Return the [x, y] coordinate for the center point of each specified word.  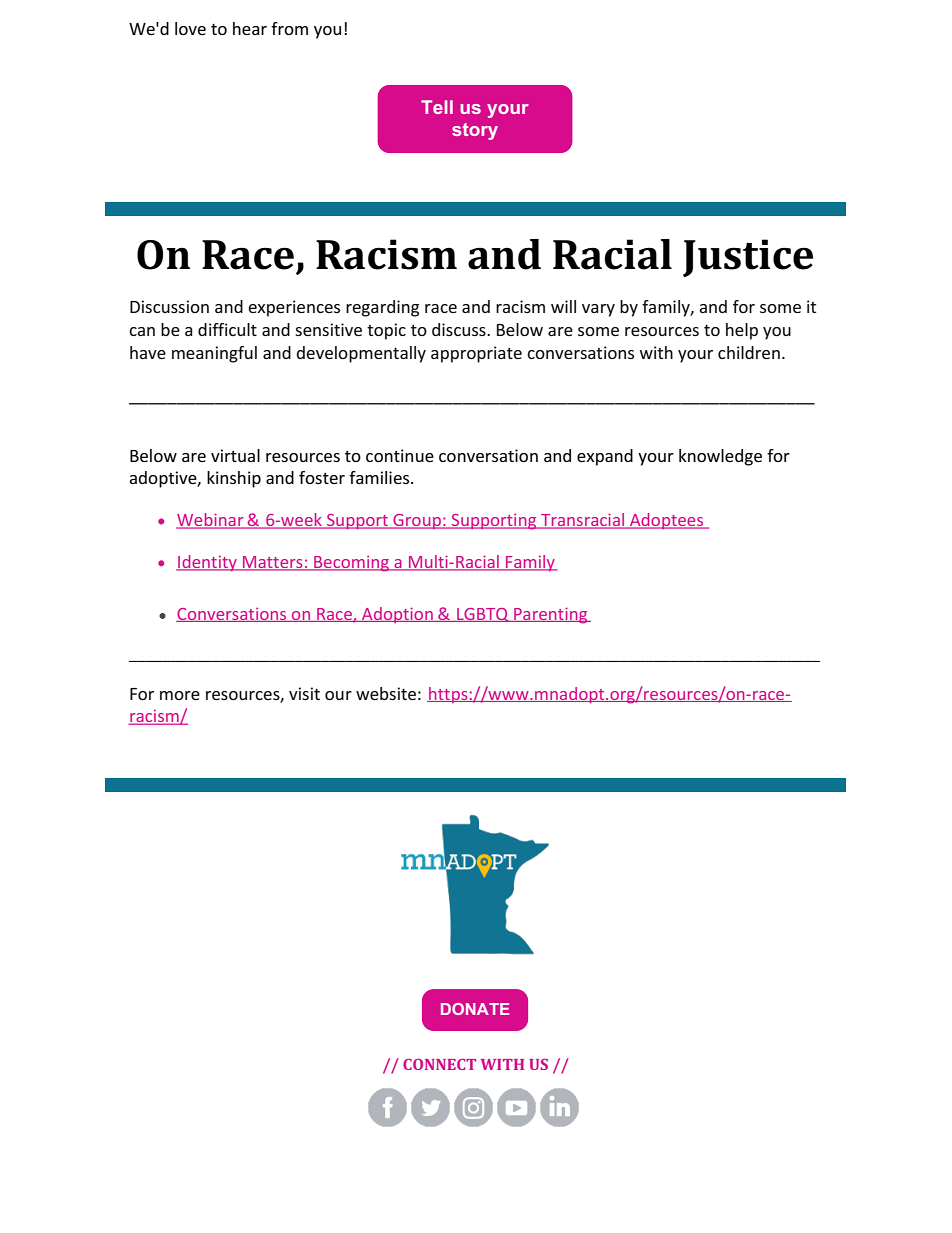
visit [304, 693]
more [180, 695]
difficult [227, 329]
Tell [437, 107]
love [190, 28]
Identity [207, 563]
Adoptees [667, 521]
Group [417, 521]
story [475, 131]
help [742, 331]
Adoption [397, 615]
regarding [382, 308]
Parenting [551, 615]
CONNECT [439, 1064]
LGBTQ [483, 615]
